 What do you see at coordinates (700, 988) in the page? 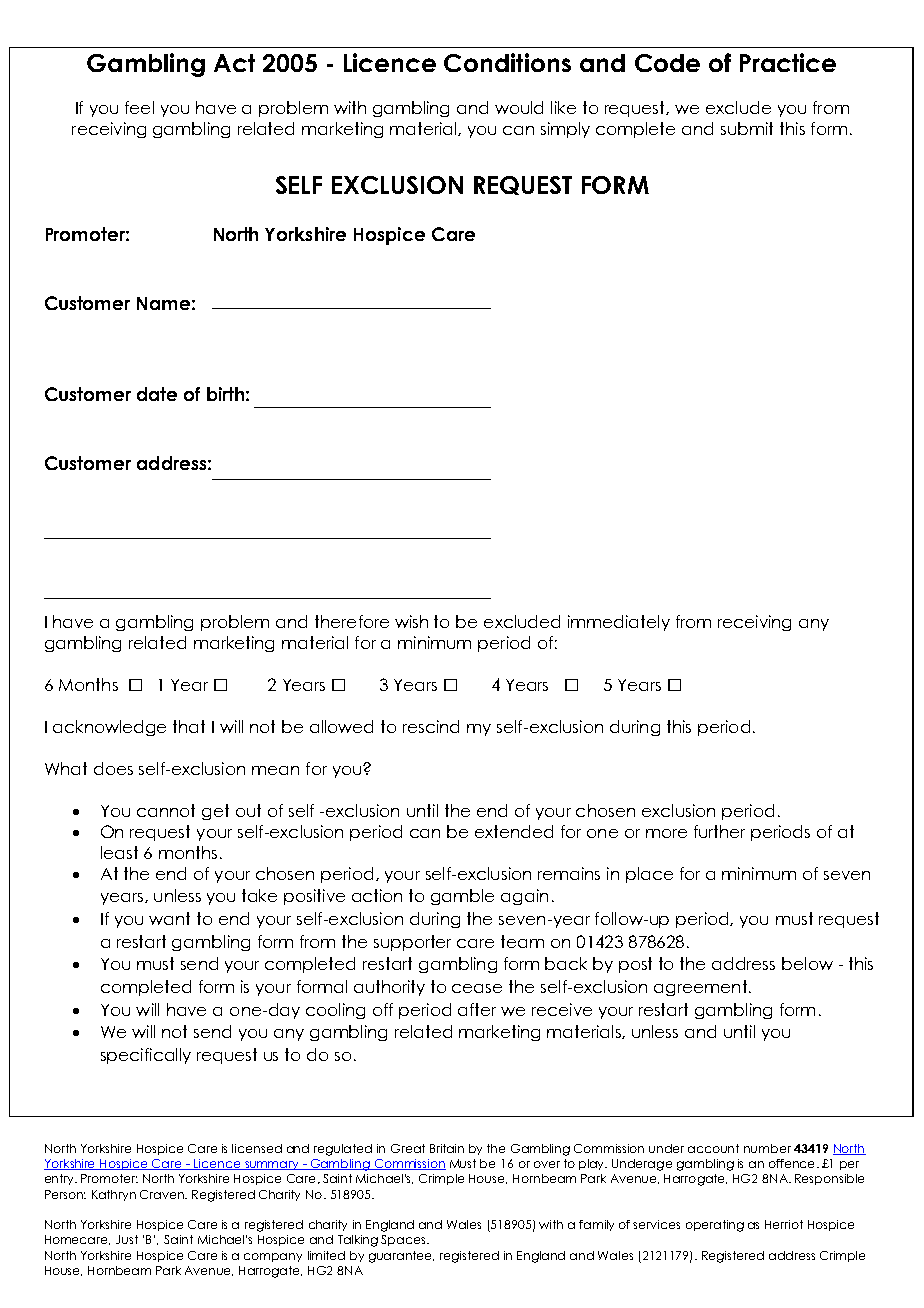
I see `agreement` at bounding box center [700, 988].
